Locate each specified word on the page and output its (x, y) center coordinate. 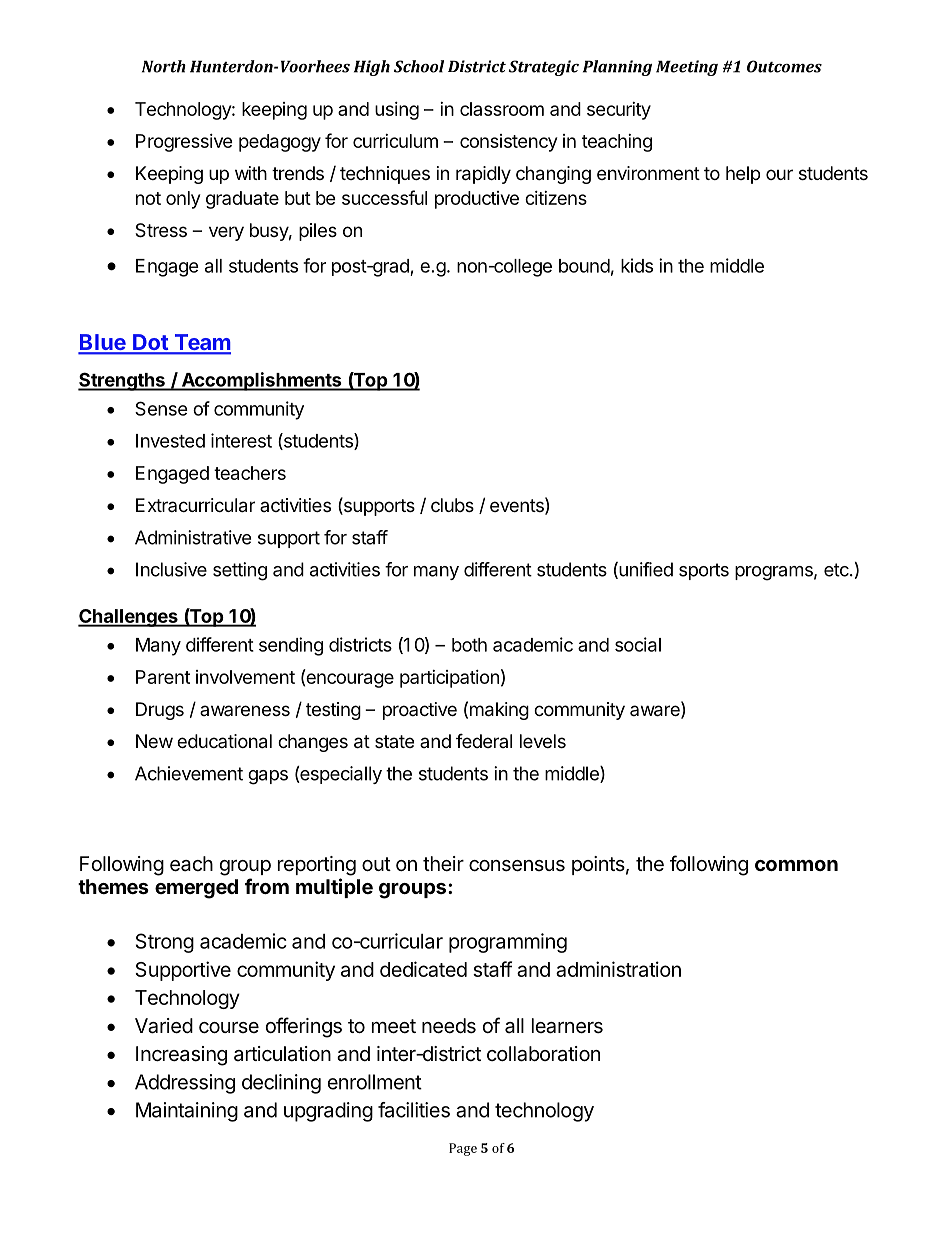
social (638, 644)
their (443, 863)
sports (704, 571)
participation (449, 679)
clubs (452, 505)
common (796, 865)
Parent (163, 677)
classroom (502, 109)
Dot (150, 343)
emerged (196, 889)
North (164, 66)
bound (584, 266)
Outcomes (784, 66)
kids (637, 265)
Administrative (193, 537)
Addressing (185, 1084)
